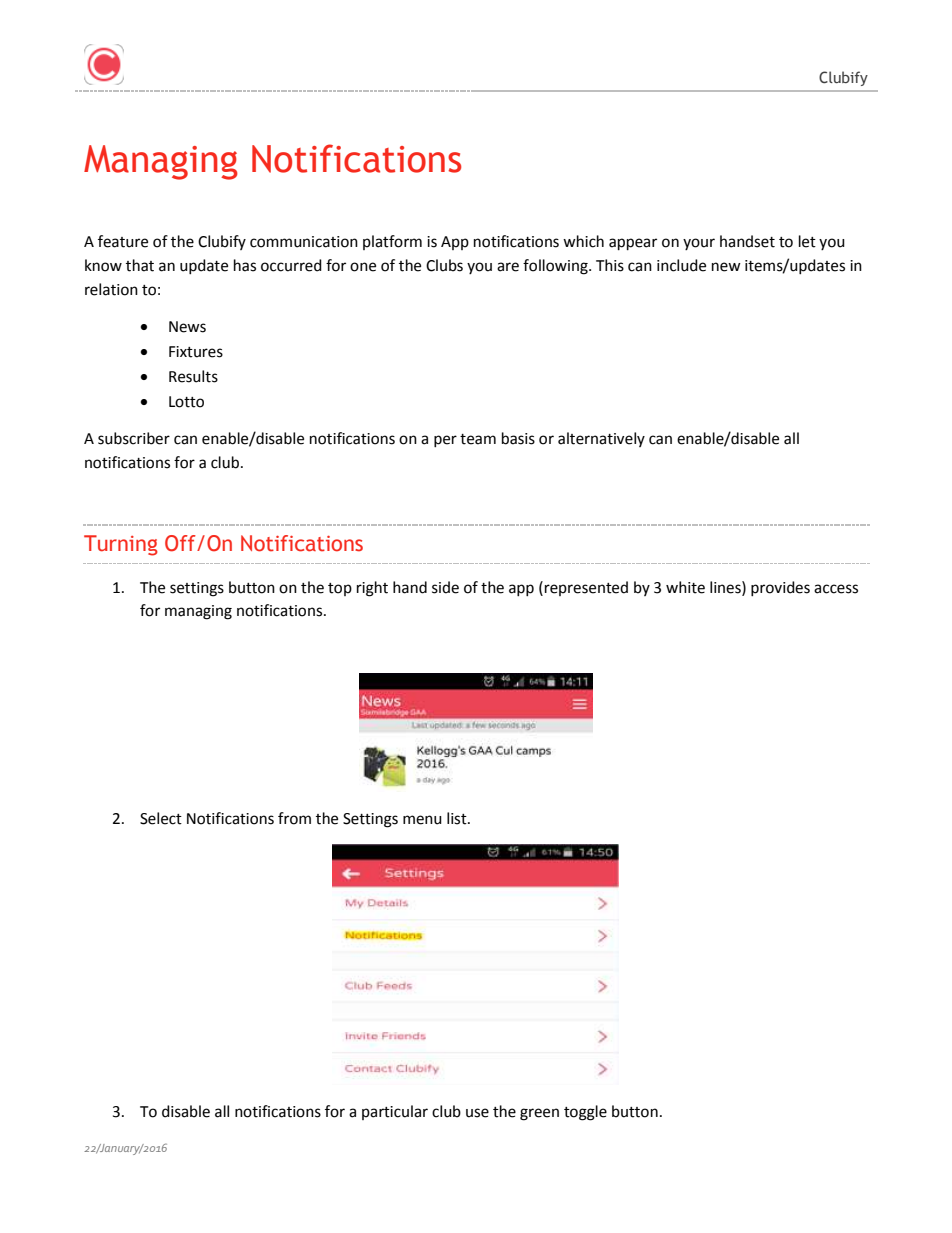 The width and height of the page is (952, 1233). I want to click on use, so click(477, 1113).
